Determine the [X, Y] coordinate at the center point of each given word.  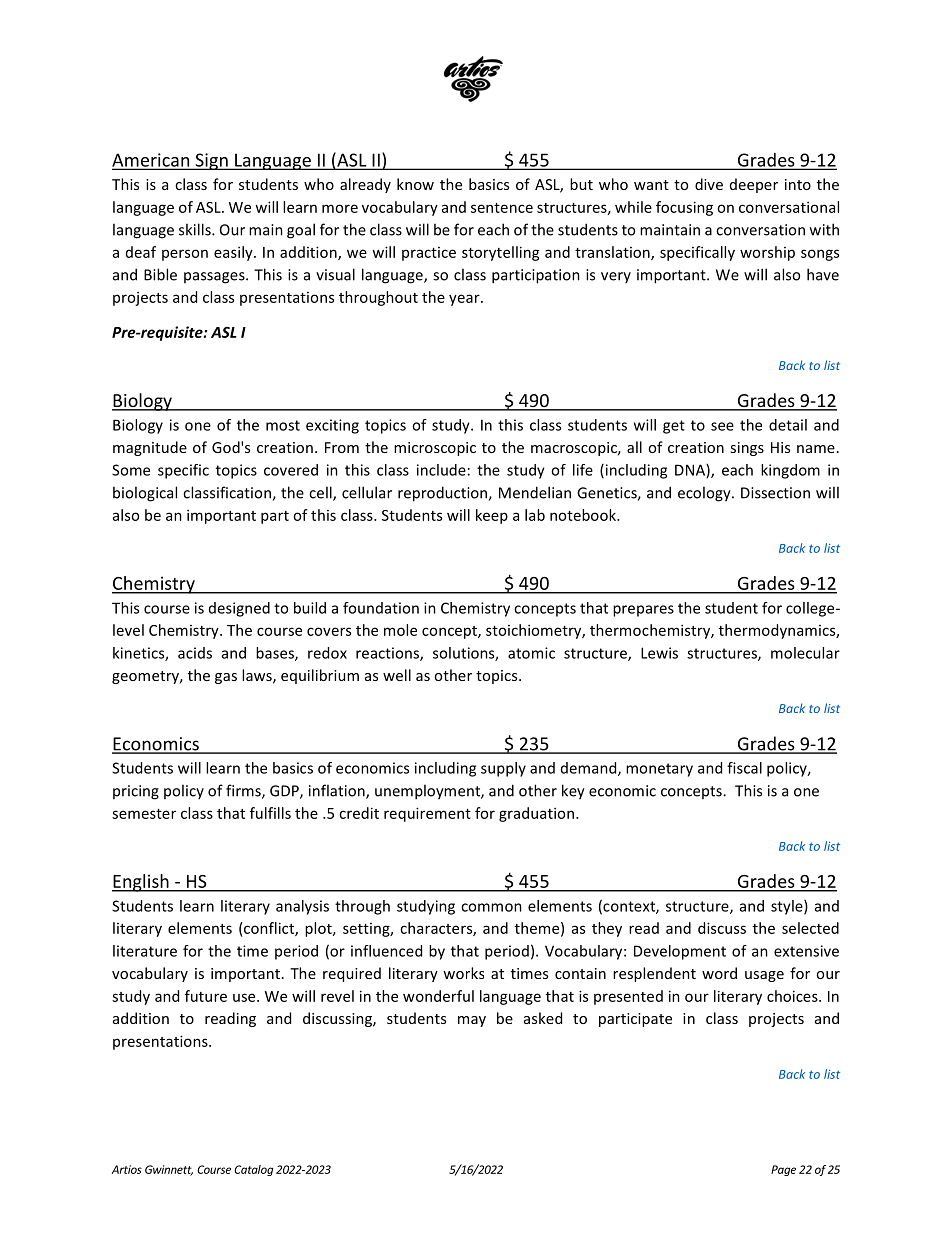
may [472, 1021]
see [722, 426]
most [283, 425]
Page [783, 1170]
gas [226, 678]
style [788, 907]
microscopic [435, 449]
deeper [754, 185]
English [141, 883]
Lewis [659, 653]
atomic [531, 653]
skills [196, 229]
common [491, 907]
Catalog [253, 1170]
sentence [502, 208]
